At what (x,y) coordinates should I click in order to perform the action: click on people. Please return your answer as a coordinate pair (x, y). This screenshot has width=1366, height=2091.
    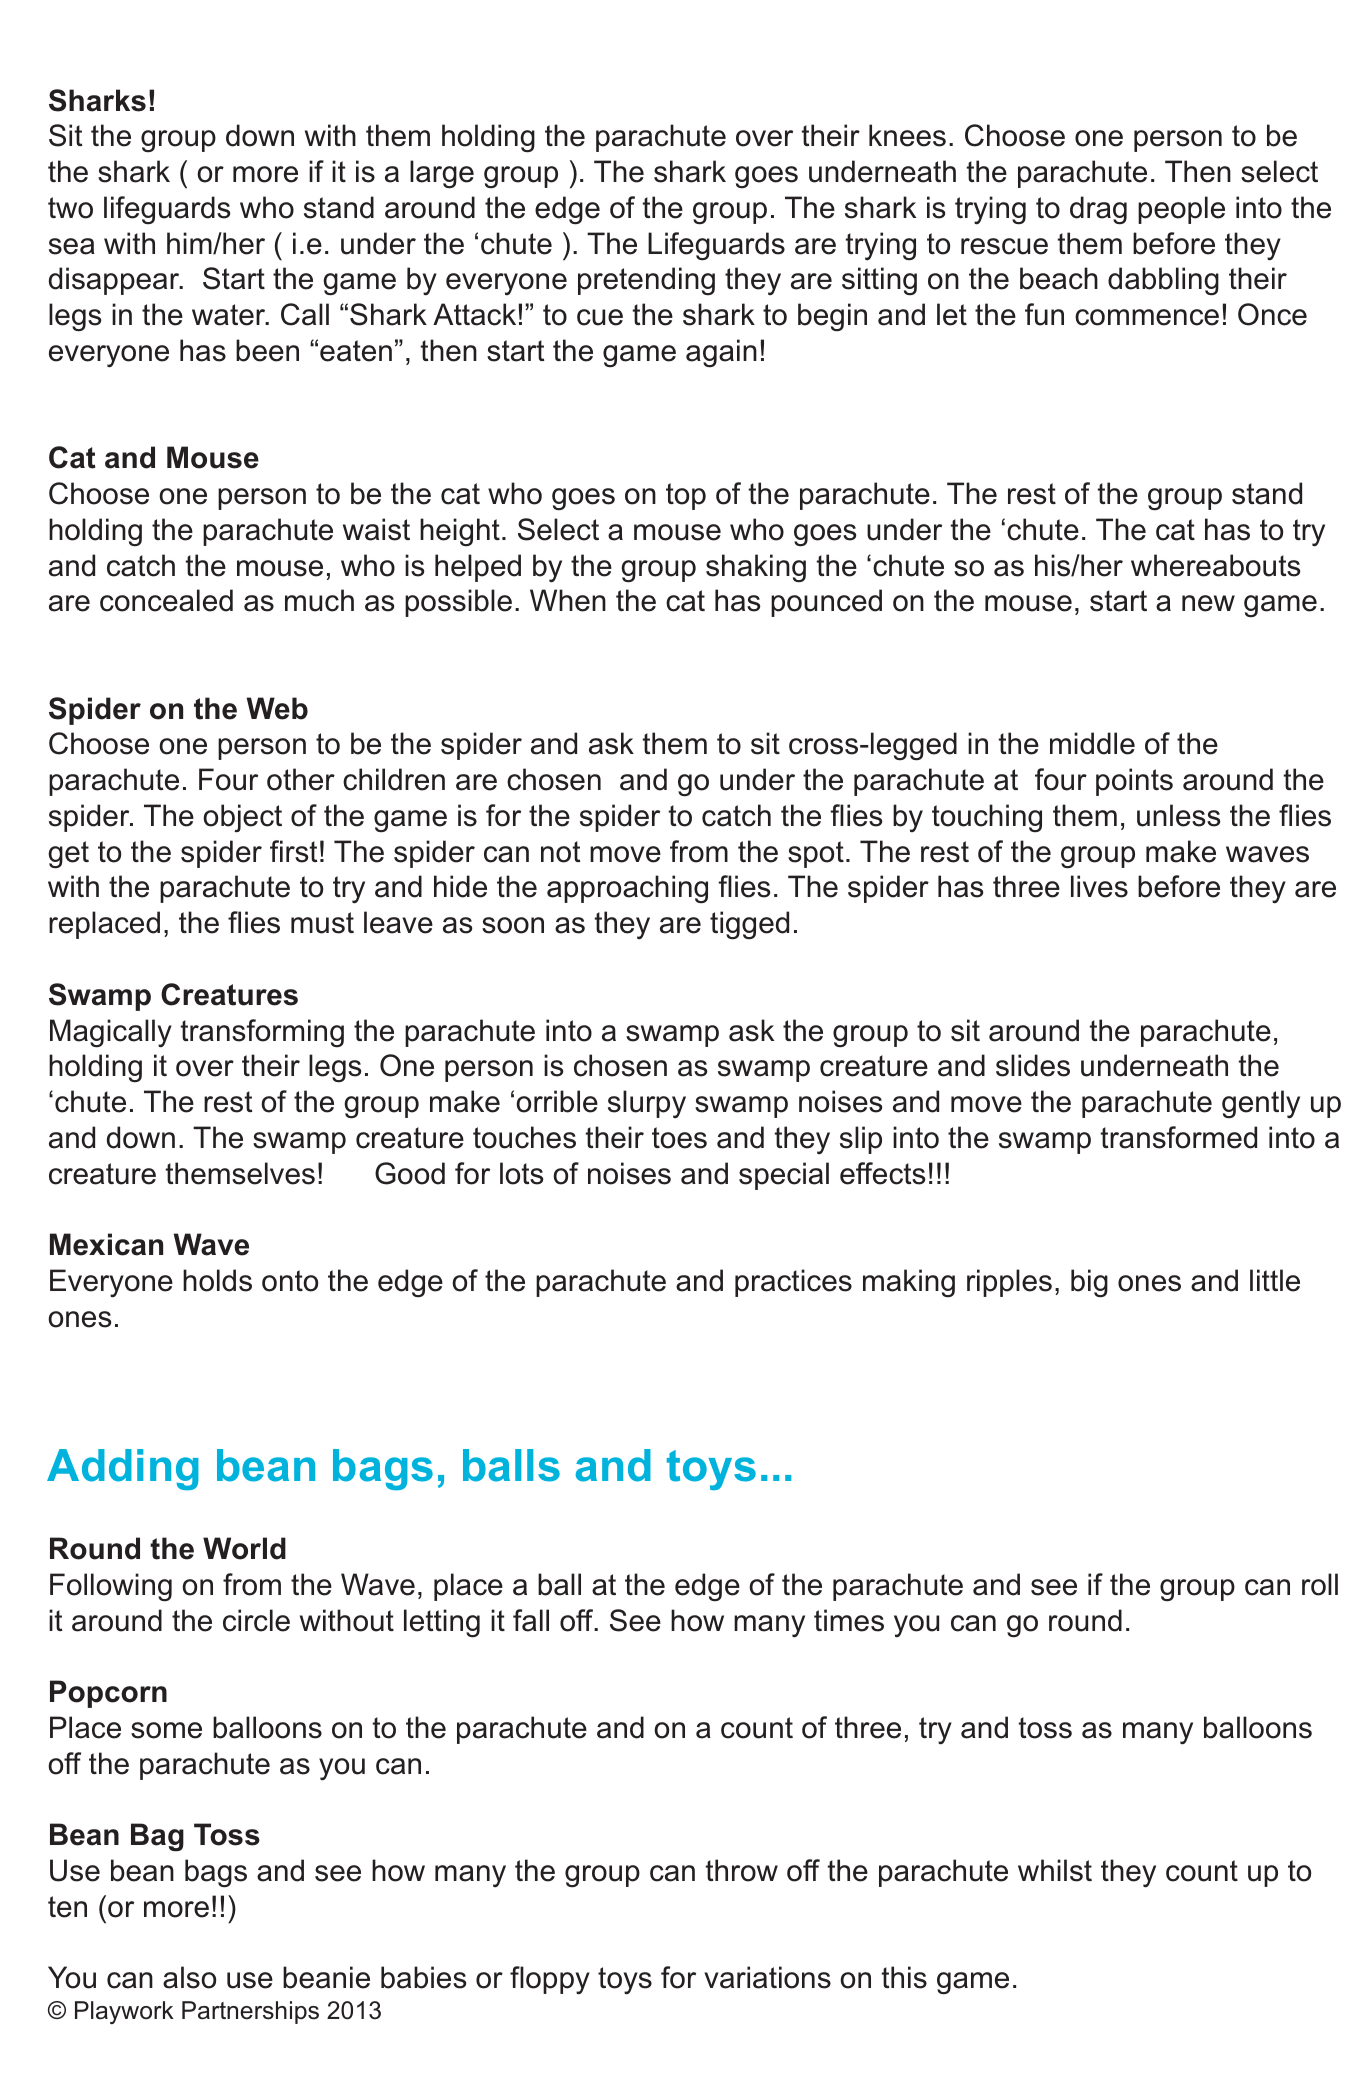
    Looking at the image, I should click on (1181, 210).
